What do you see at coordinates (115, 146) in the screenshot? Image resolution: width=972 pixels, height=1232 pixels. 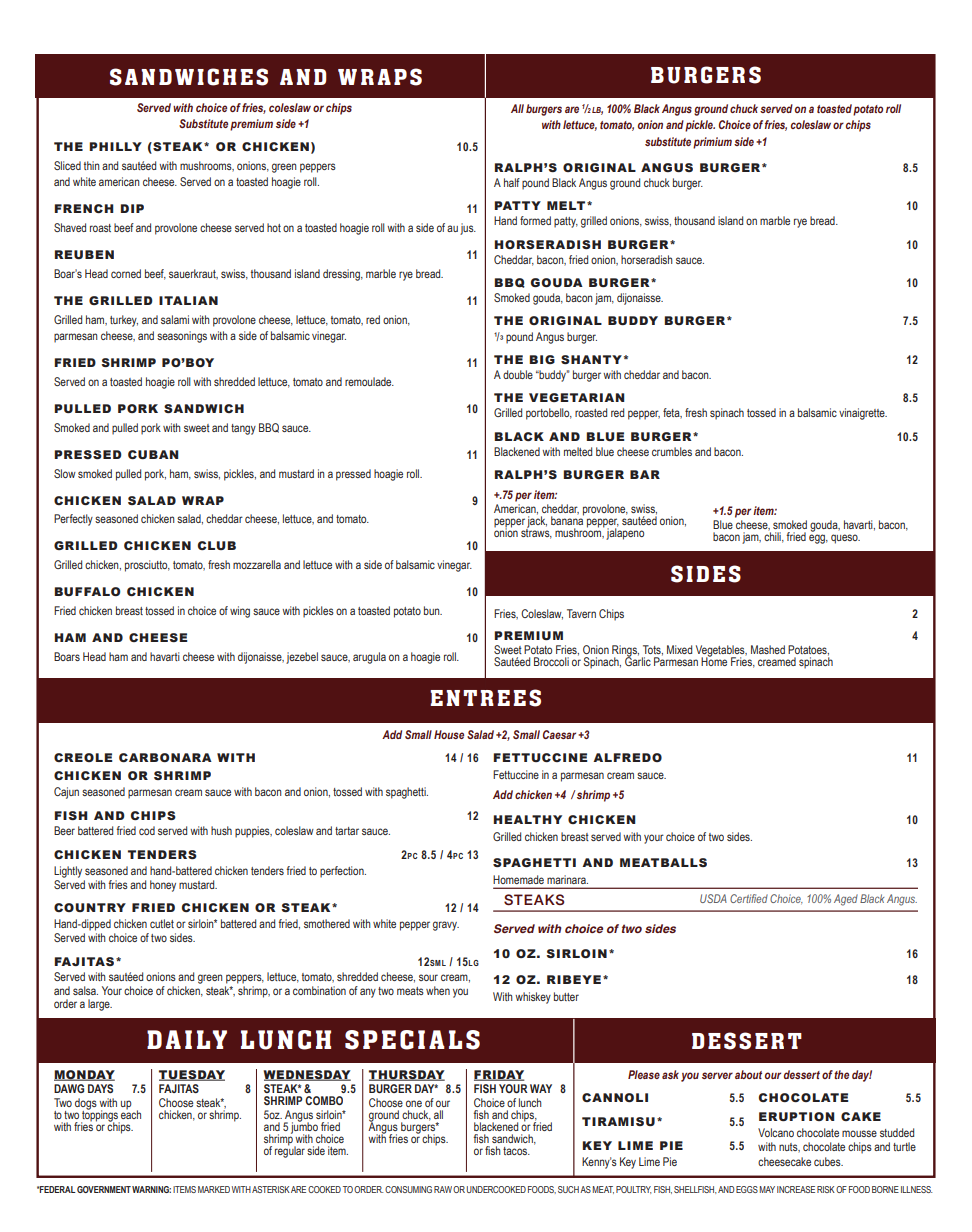 I see `PHILLY` at bounding box center [115, 146].
